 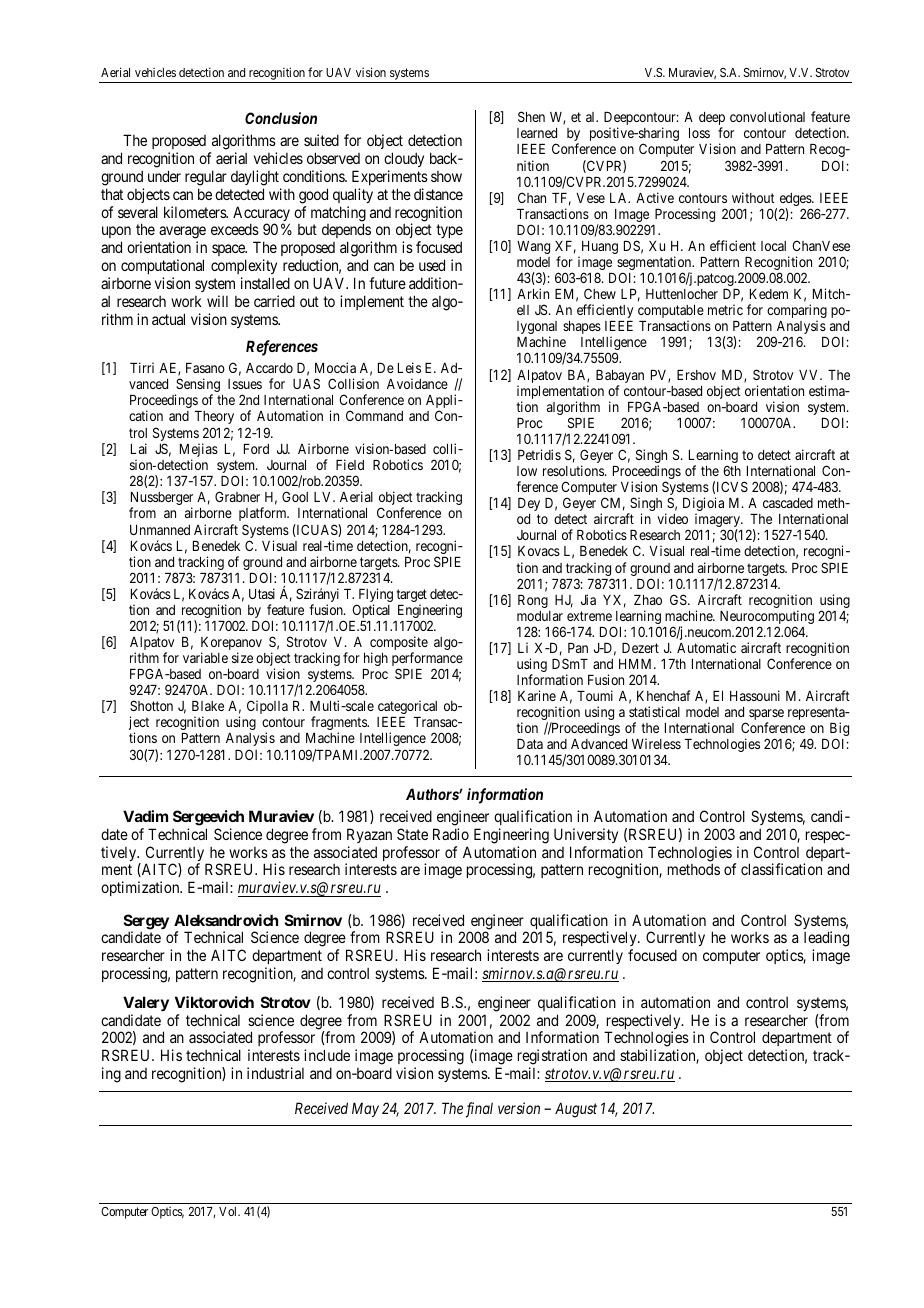 What do you see at coordinates (245, 384) in the document?
I see `Issues` at bounding box center [245, 384].
